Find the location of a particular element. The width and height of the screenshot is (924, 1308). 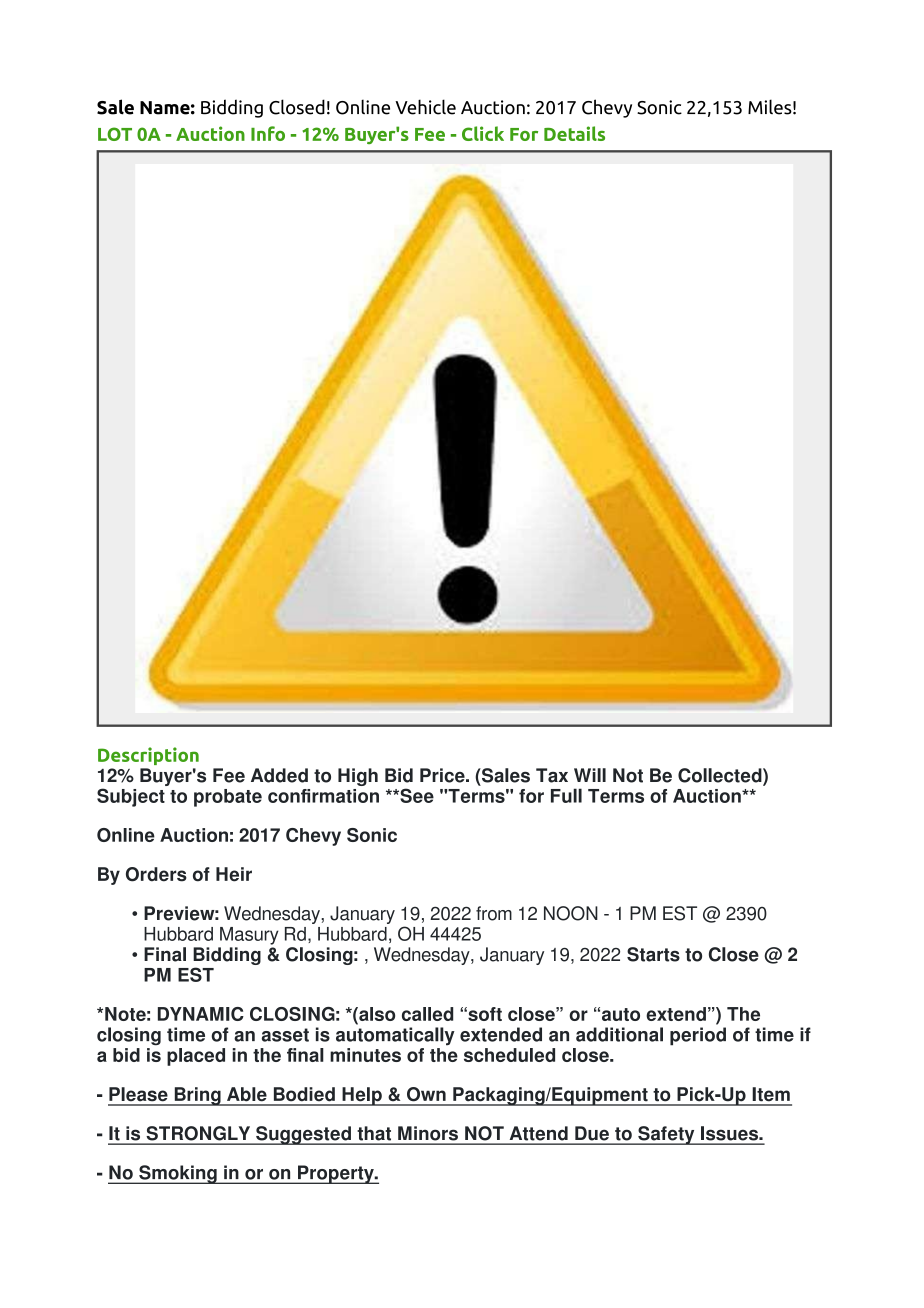

Vehicle is located at coordinates (425, 107).
